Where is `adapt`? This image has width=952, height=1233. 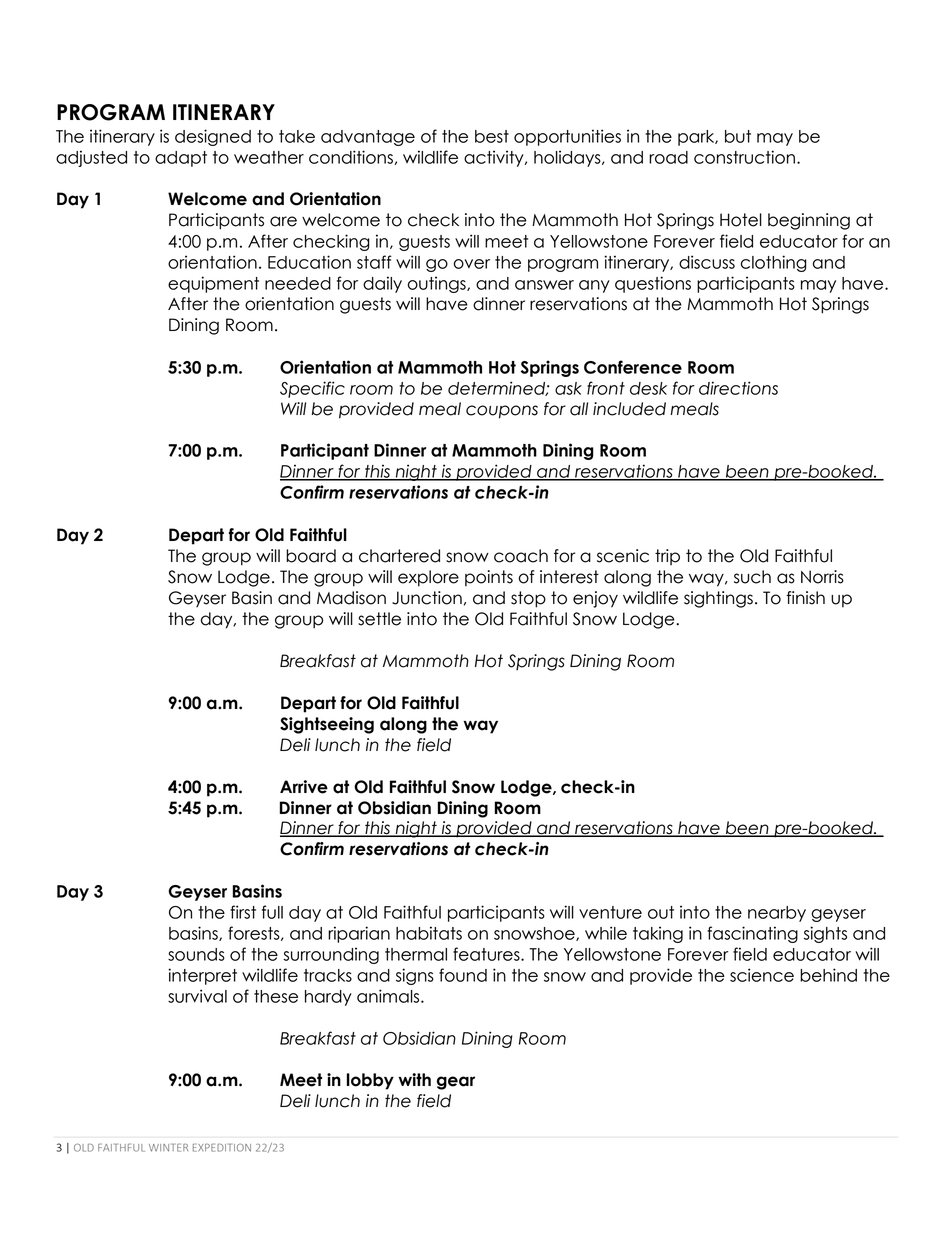 adapt is located at coordinates (181, 159).
